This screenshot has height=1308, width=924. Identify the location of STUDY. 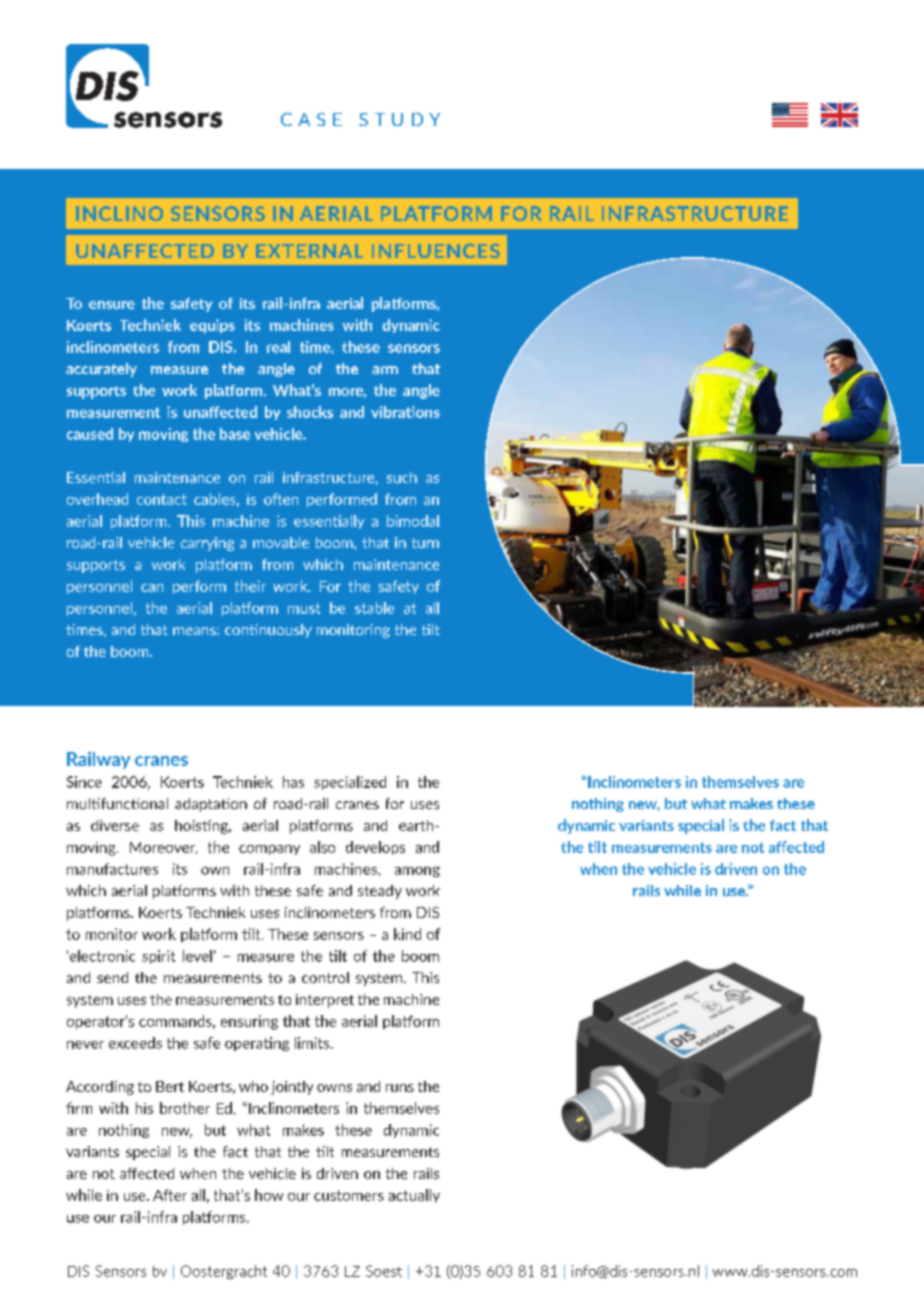
(399, 119).
